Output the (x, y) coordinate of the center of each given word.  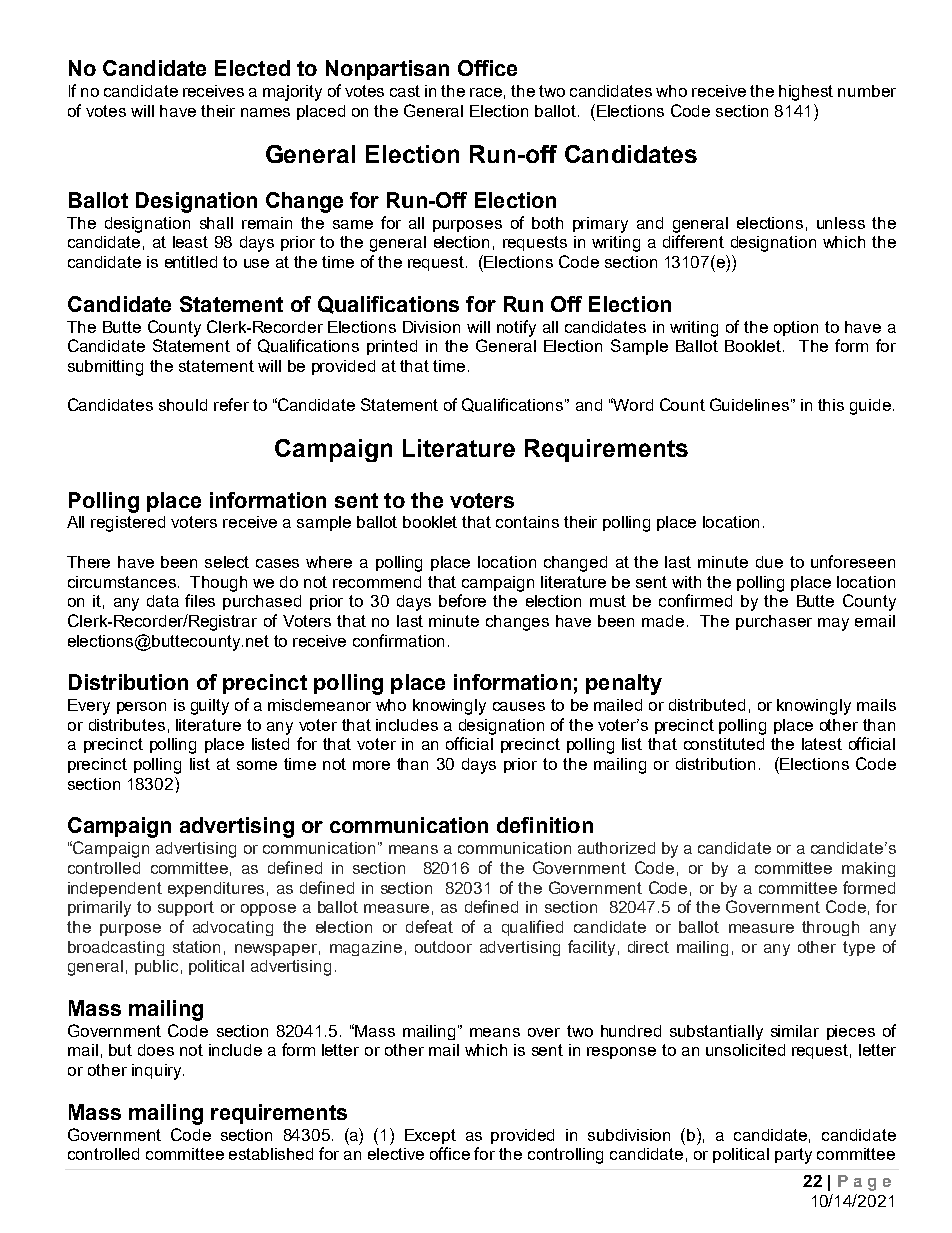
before (462, 600)
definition (545, 825)
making (868, 869)
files (200, 600)
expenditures (216, 889)
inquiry (158, 1072)
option (796, 328)
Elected (252, 68)
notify (516, 328)
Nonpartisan (387, 70)
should (183, 405)
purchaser (774, 622)
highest (806, 93)
